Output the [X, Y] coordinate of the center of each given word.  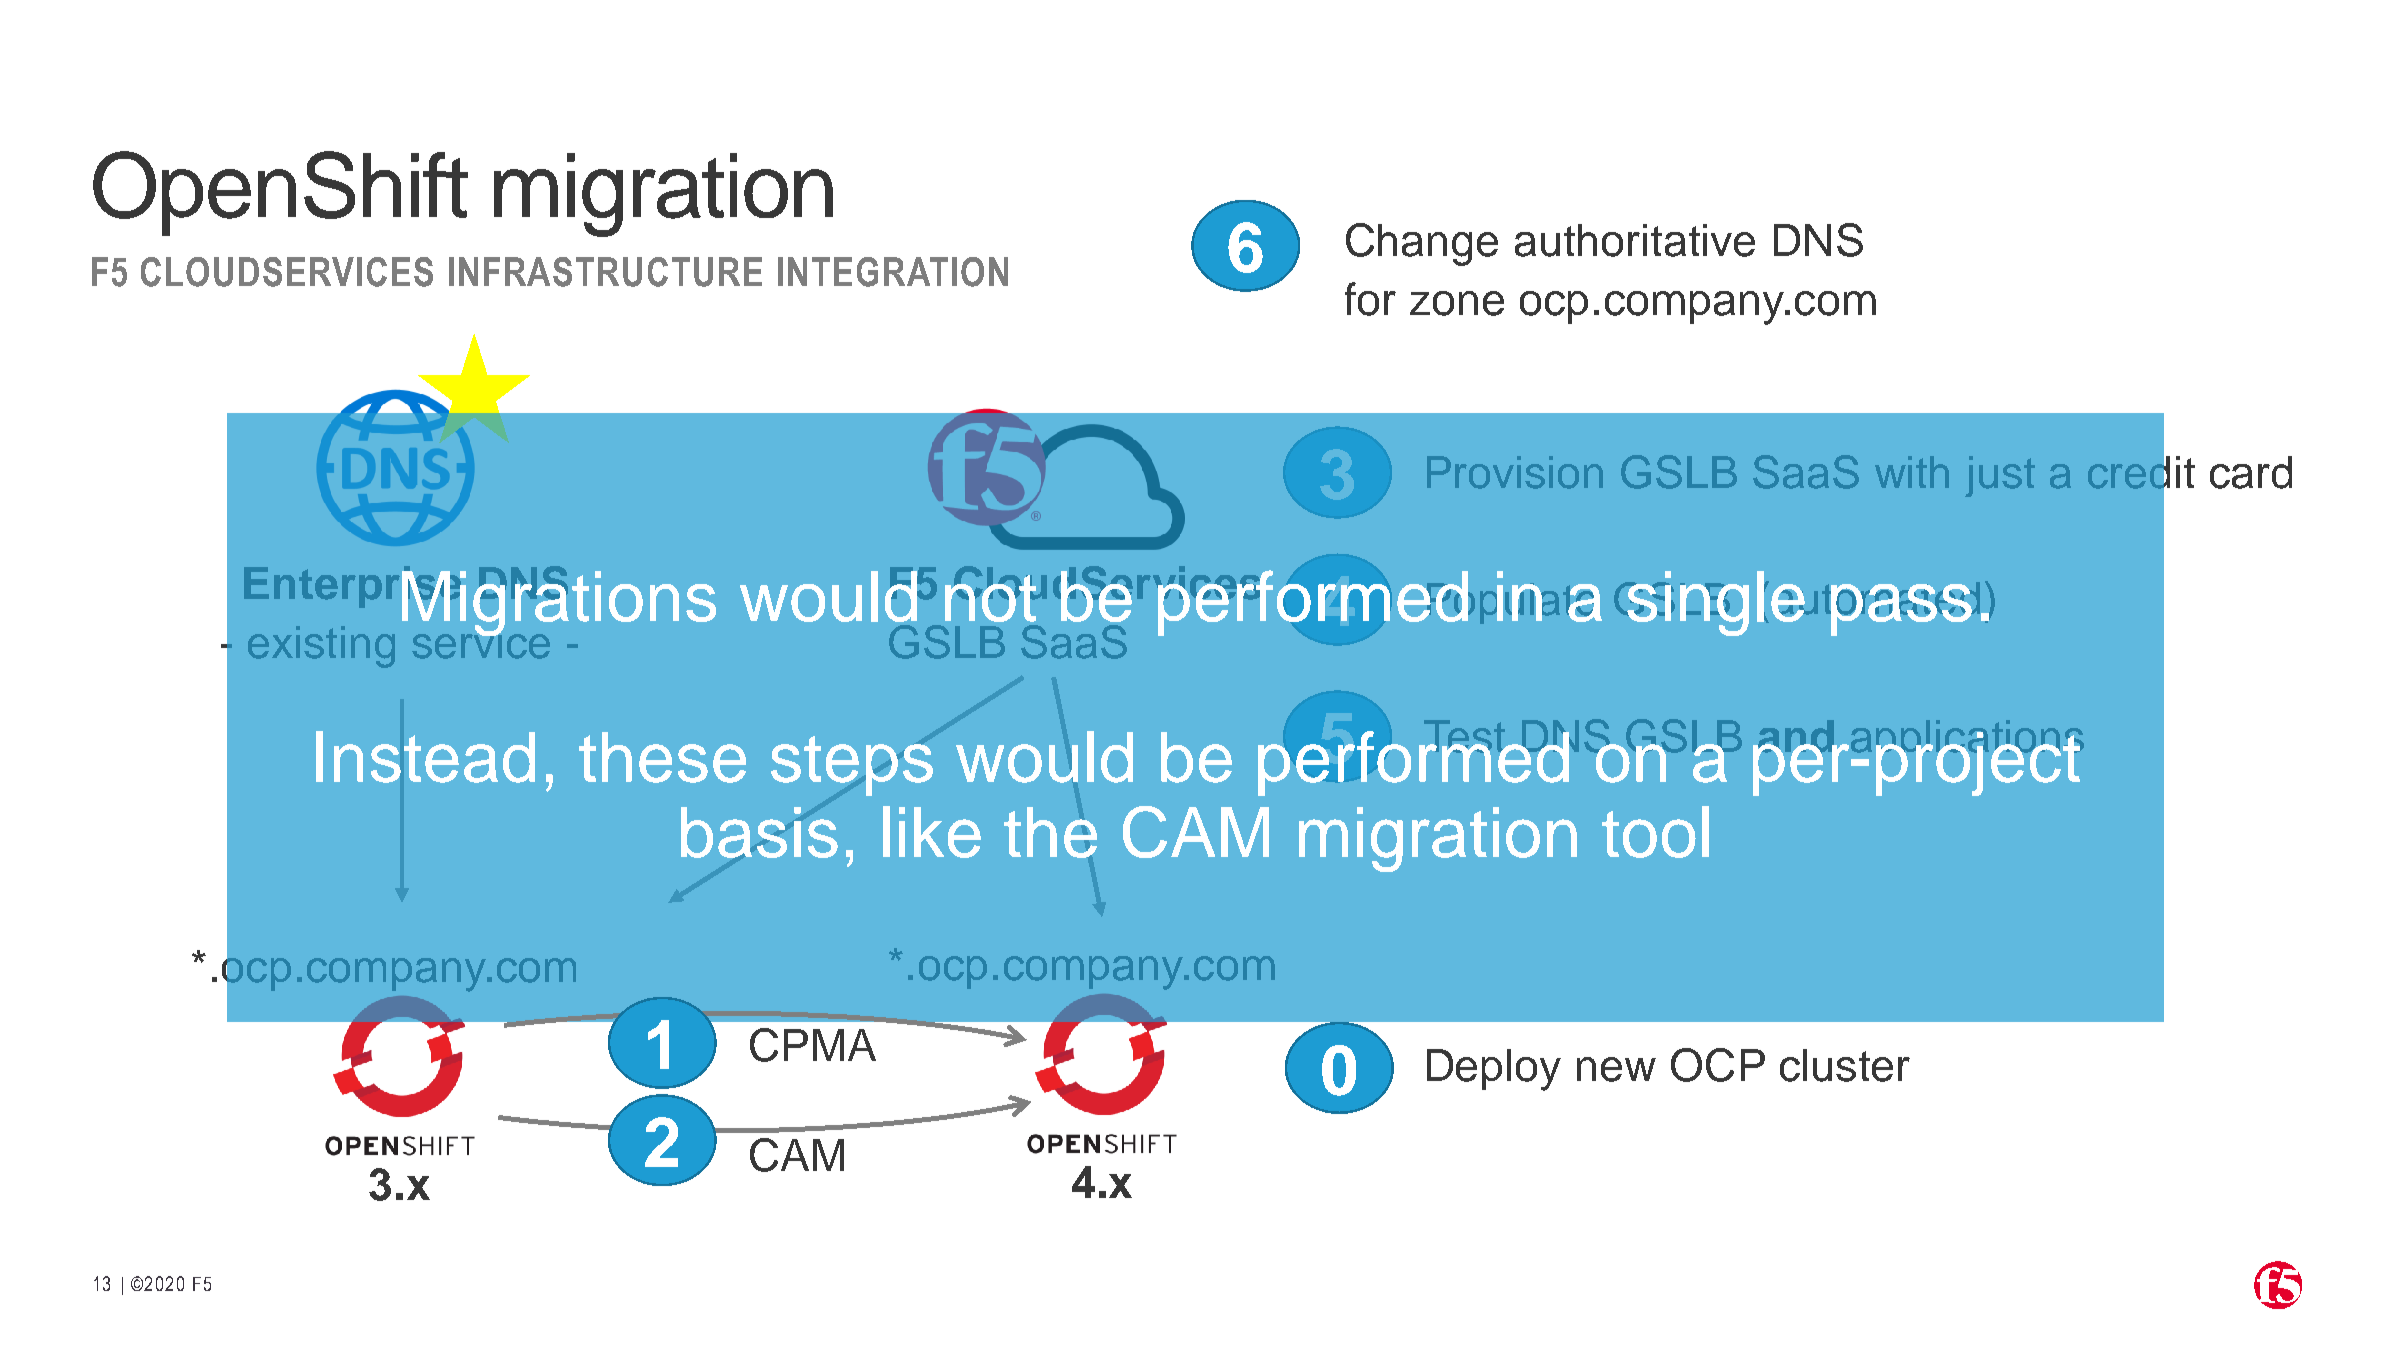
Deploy [1494, 1070]
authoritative [1635, 240]
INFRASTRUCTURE [605, 272]
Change [1422, 244]
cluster [1845, 1065]
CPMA [813, 1045]
